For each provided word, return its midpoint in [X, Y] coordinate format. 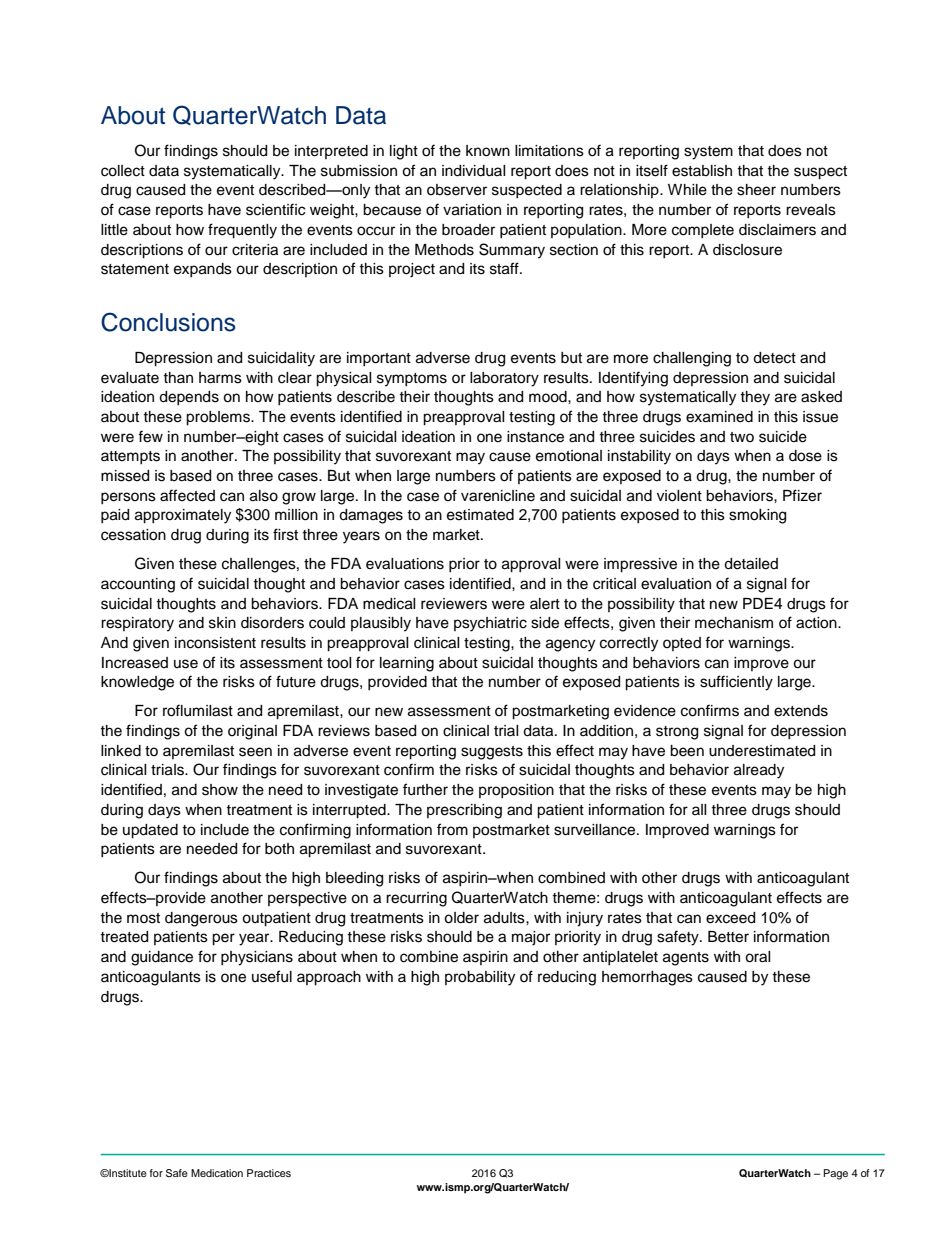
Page [836, 1174]
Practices [269, 1173]
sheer [756, 190]
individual [474, 171]
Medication [217, 1173]
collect [123, 171]
